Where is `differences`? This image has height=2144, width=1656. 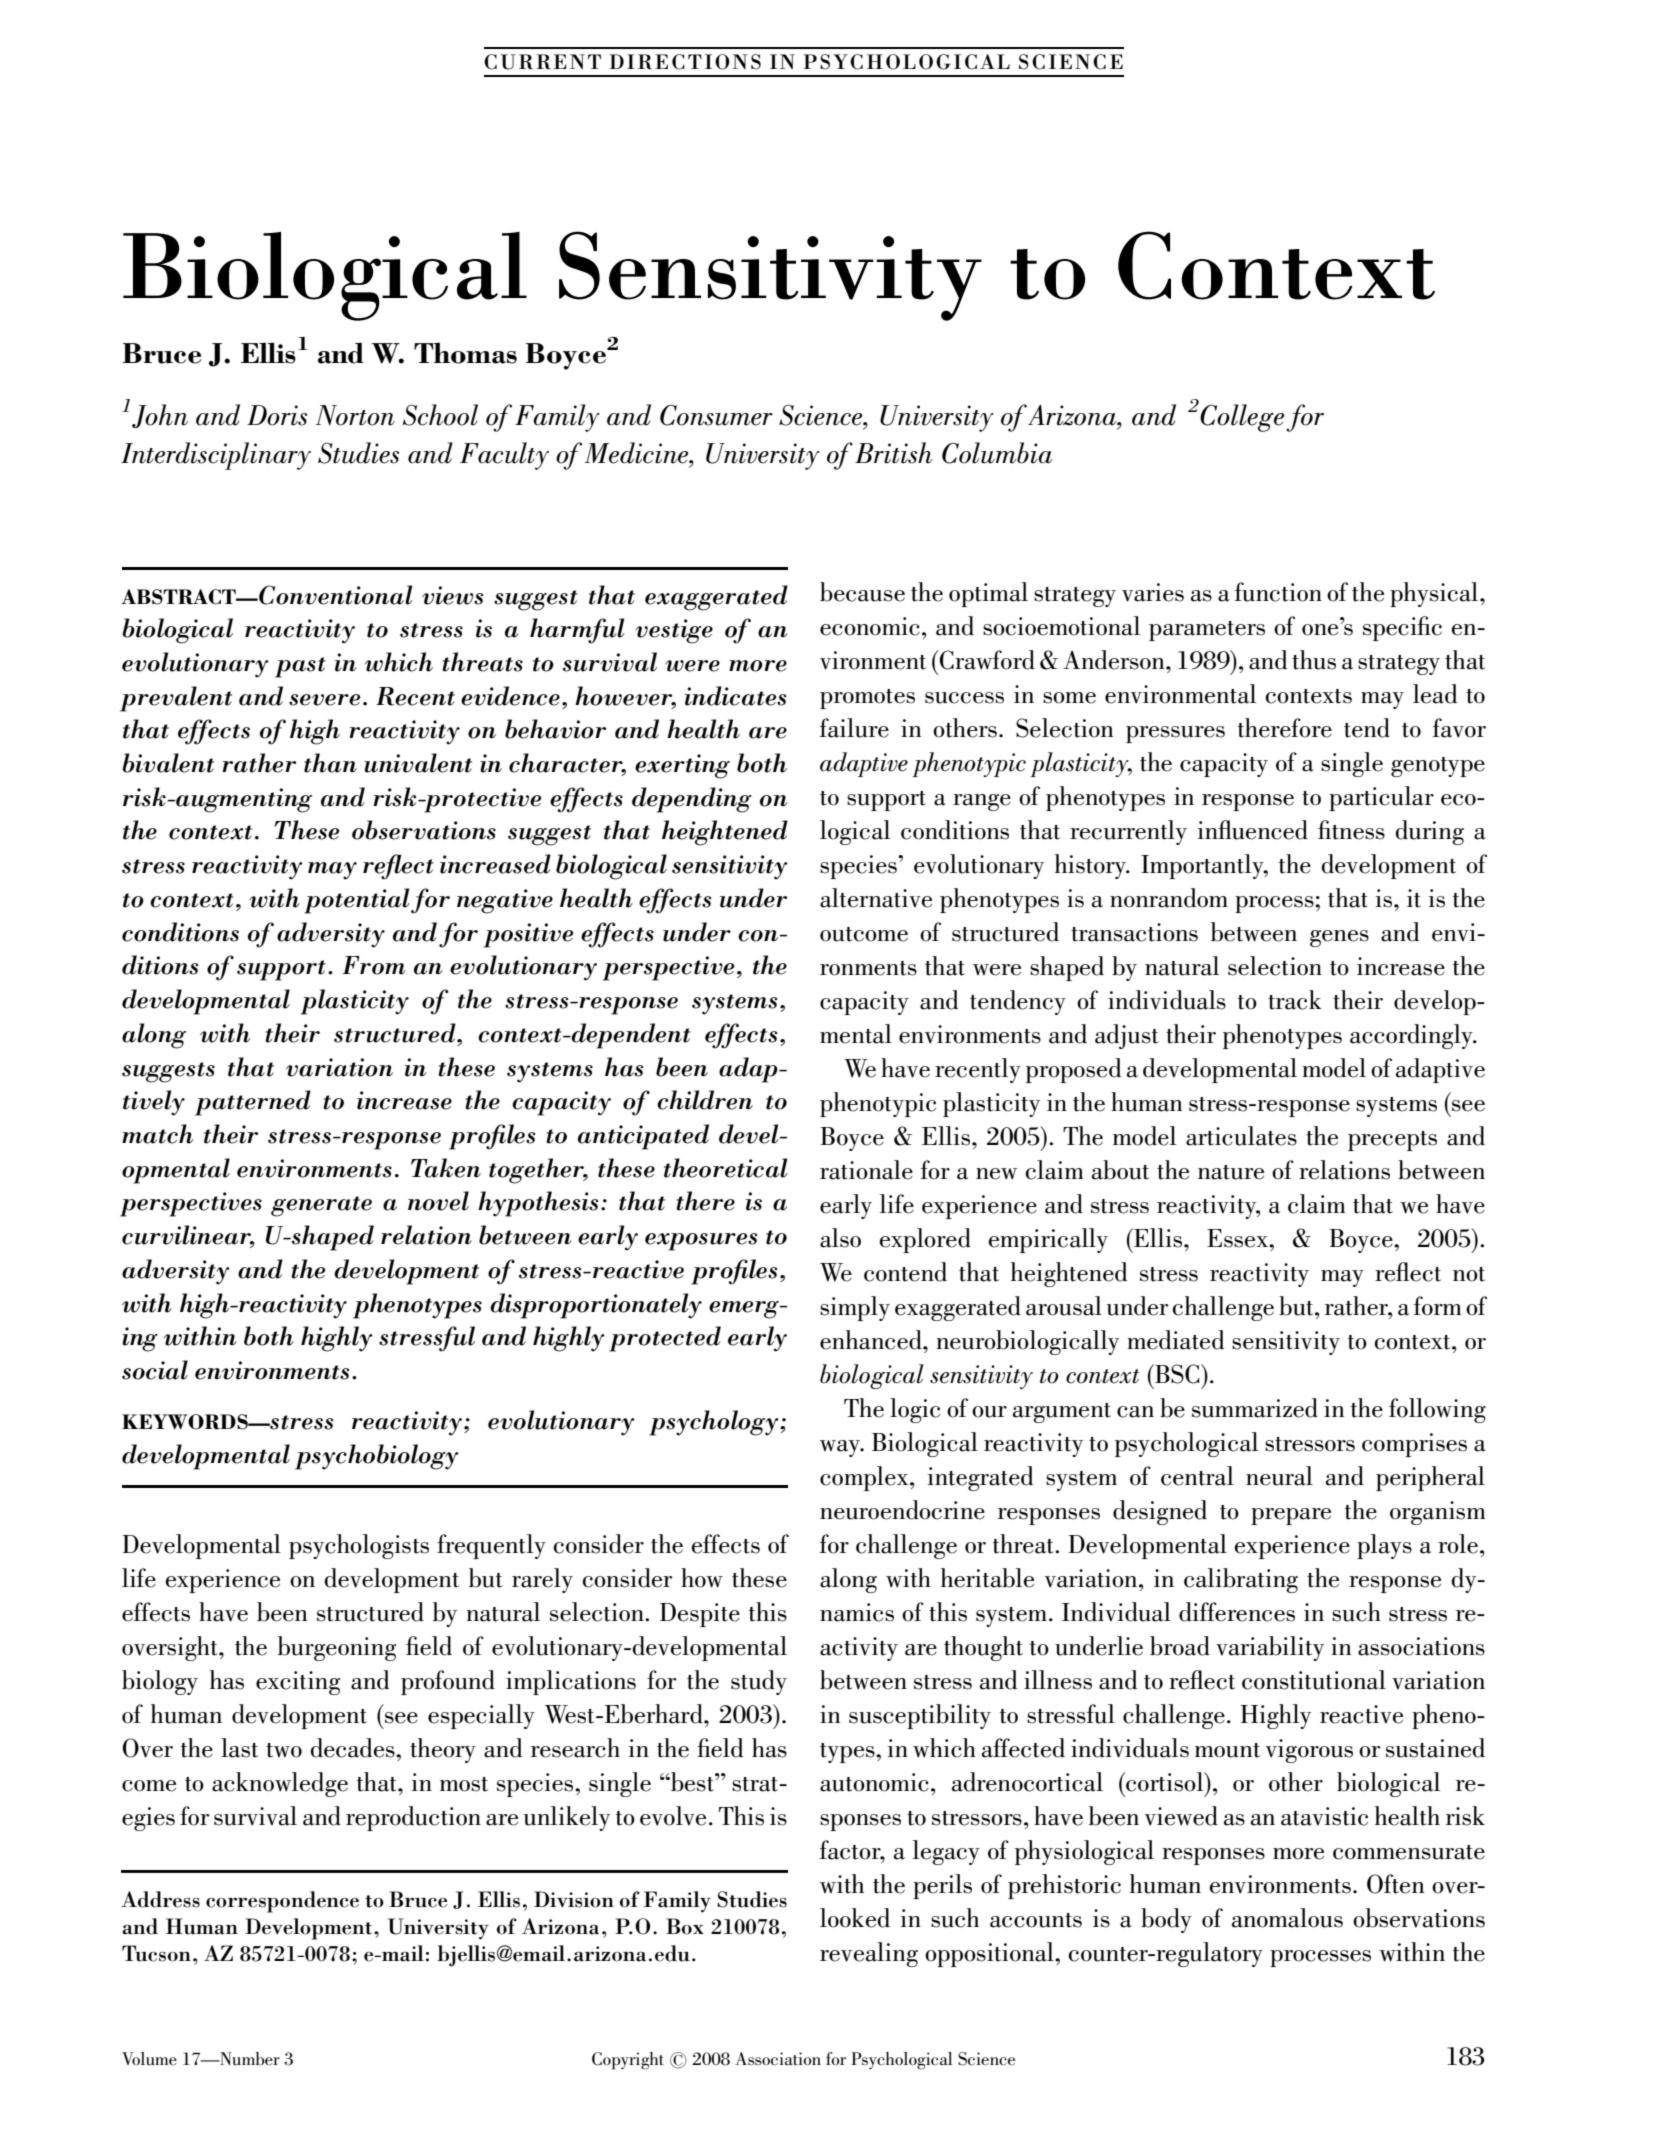
differences is located at coordinates (1237, 1612).
